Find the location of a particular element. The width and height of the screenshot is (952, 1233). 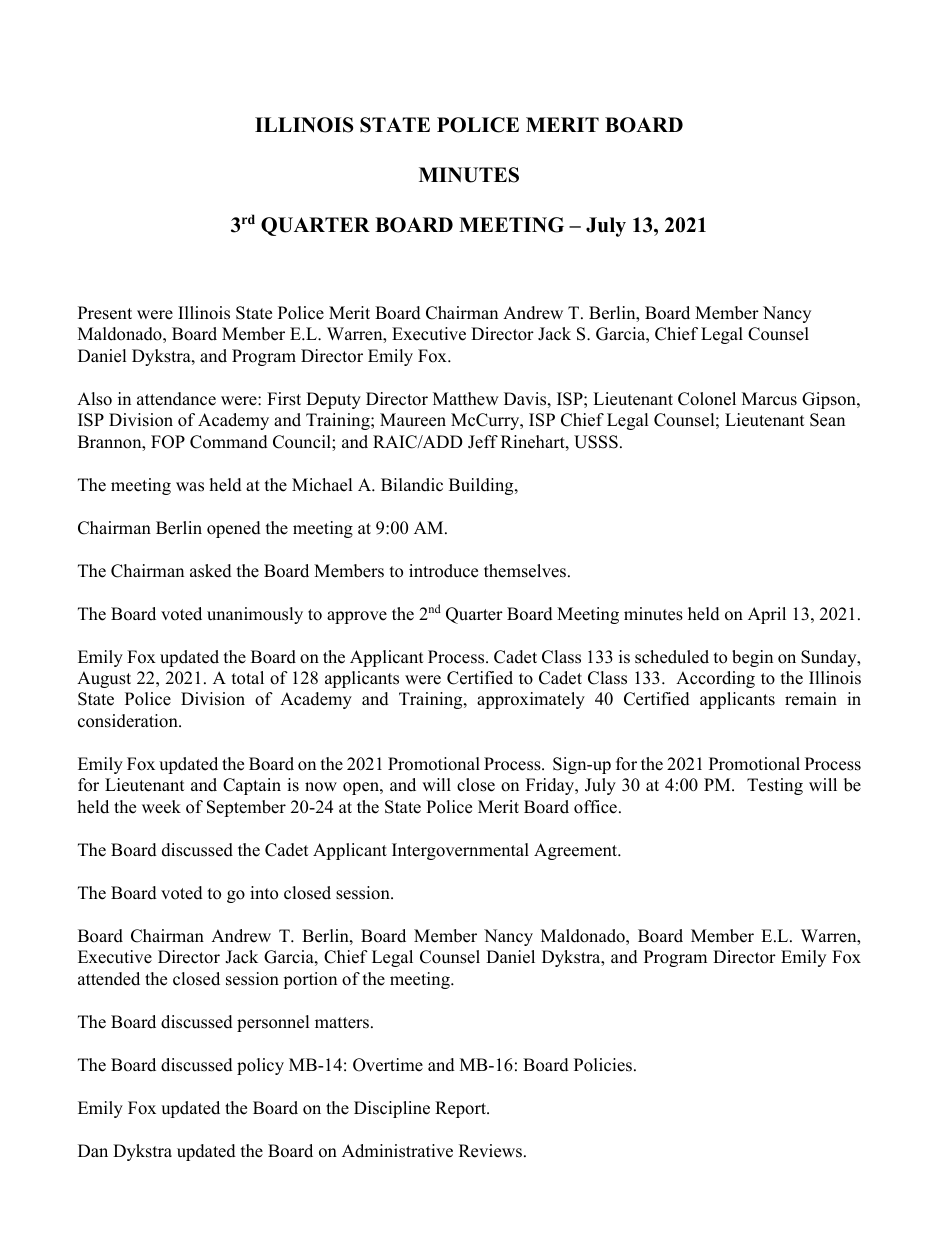

asked is located at coordinates (211, 571).
